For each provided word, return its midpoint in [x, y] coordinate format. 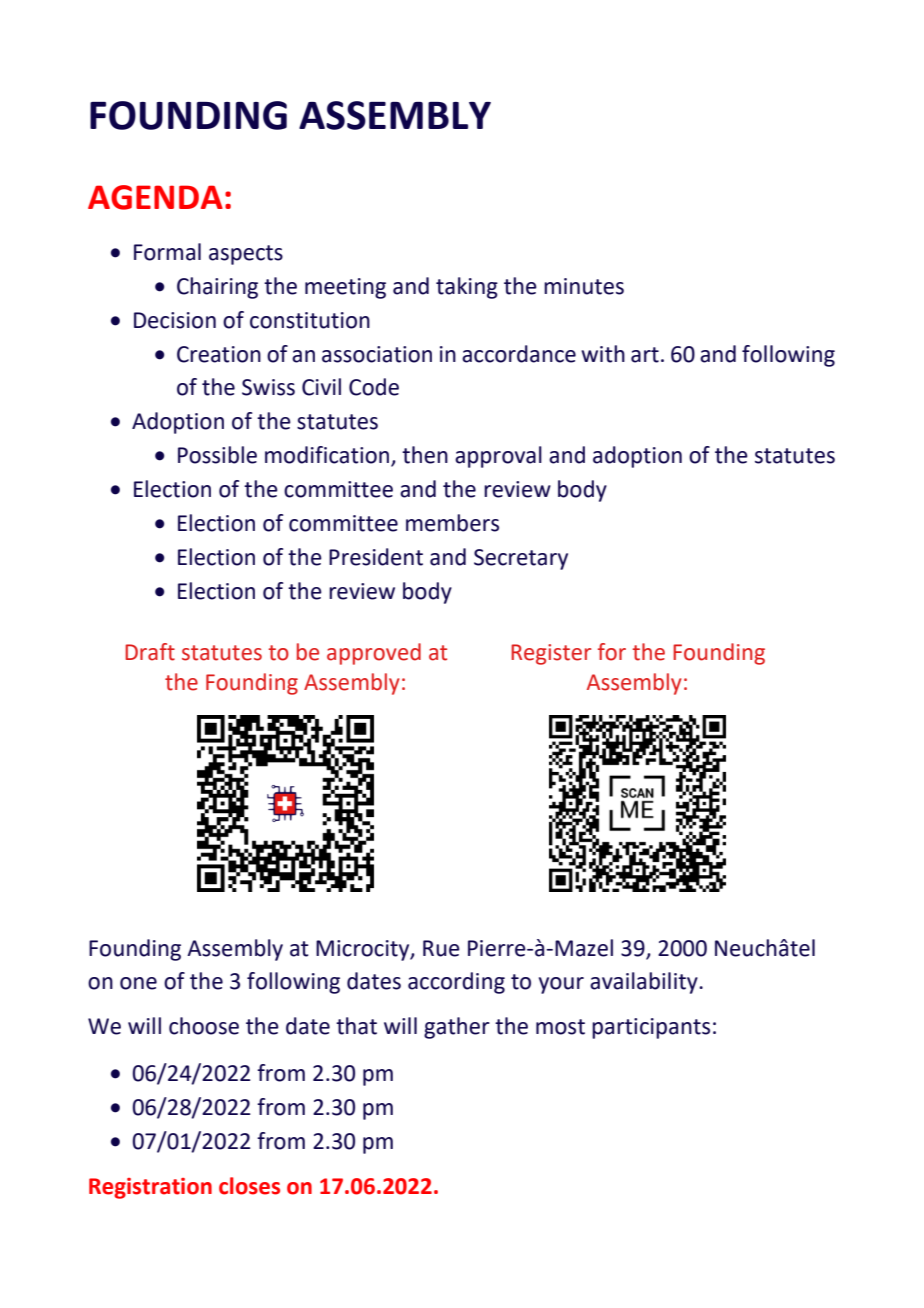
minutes [584, 286]
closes [249, 1186]
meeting [345, 288]
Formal [167, 252]
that [356, 1026]
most [560, 1027]
